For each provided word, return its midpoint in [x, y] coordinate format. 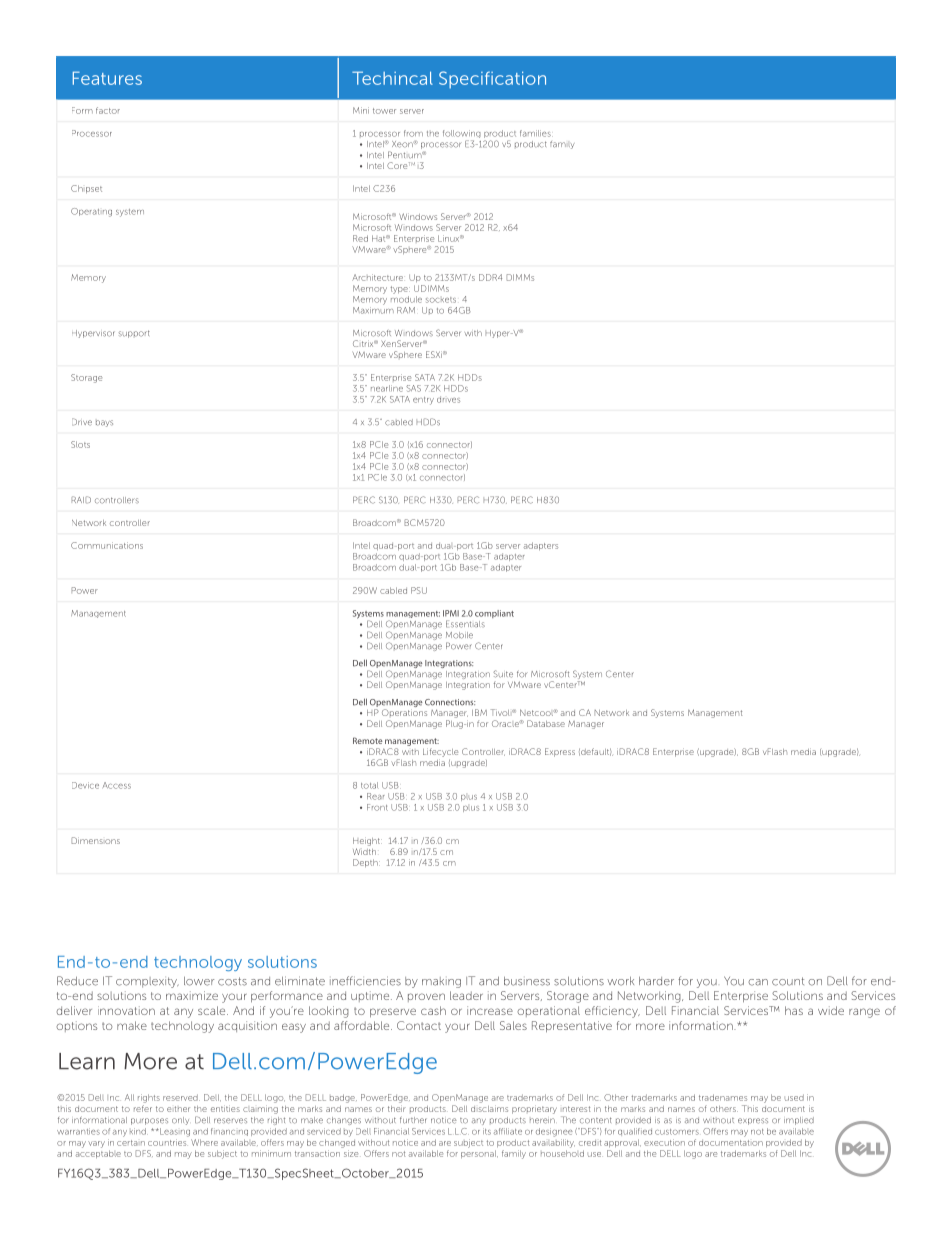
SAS [413, 388]
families [536, 133]
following [462, 135]
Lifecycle [440, 752]
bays [104, 423]
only [180, 1121]
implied [799, 1121]
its [487, 1131]
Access [117, 785]
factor [108, 110]
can [758, 982]
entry [423, 401]
